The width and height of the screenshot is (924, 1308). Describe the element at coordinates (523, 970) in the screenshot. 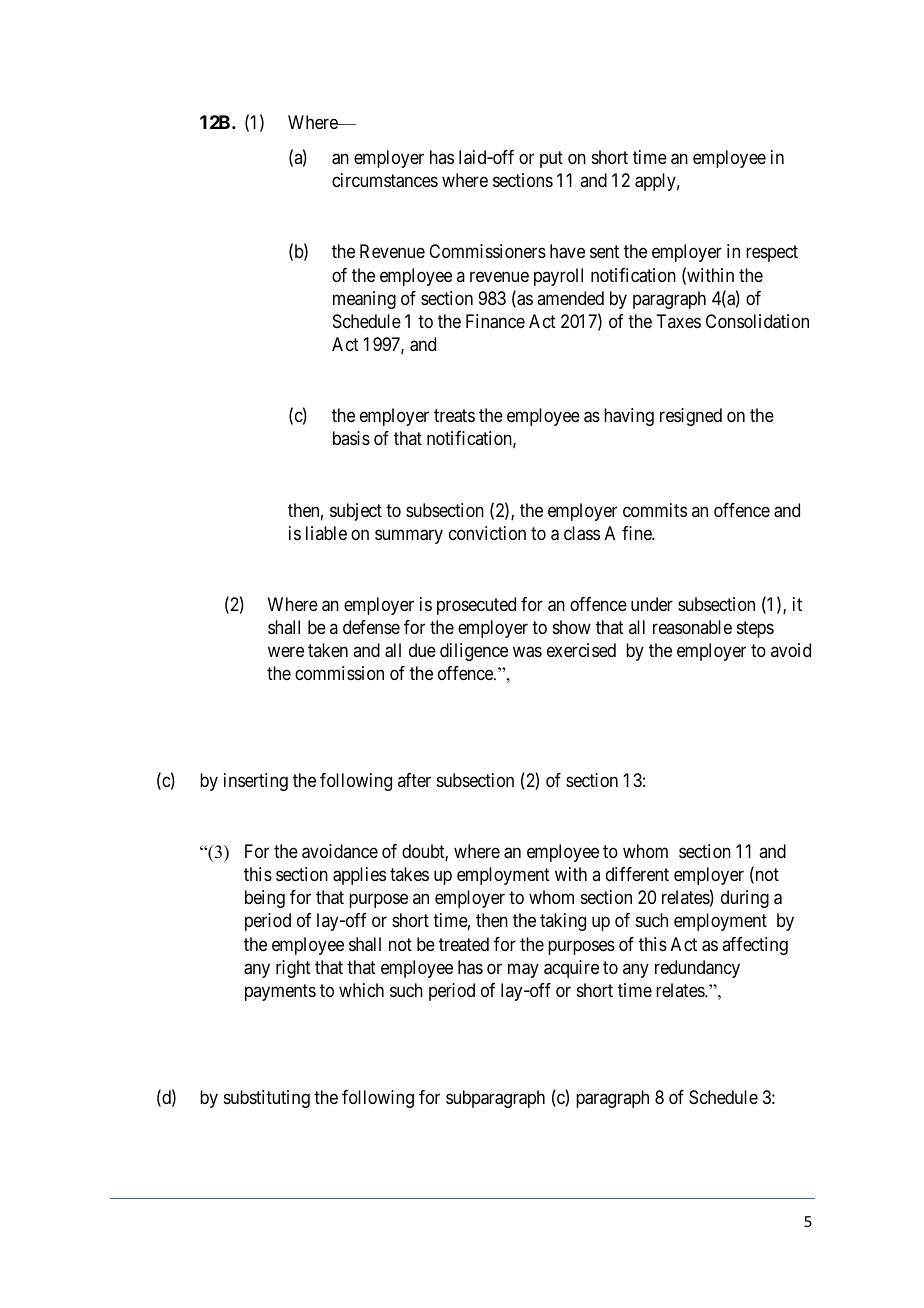

I see `may` at that location.
